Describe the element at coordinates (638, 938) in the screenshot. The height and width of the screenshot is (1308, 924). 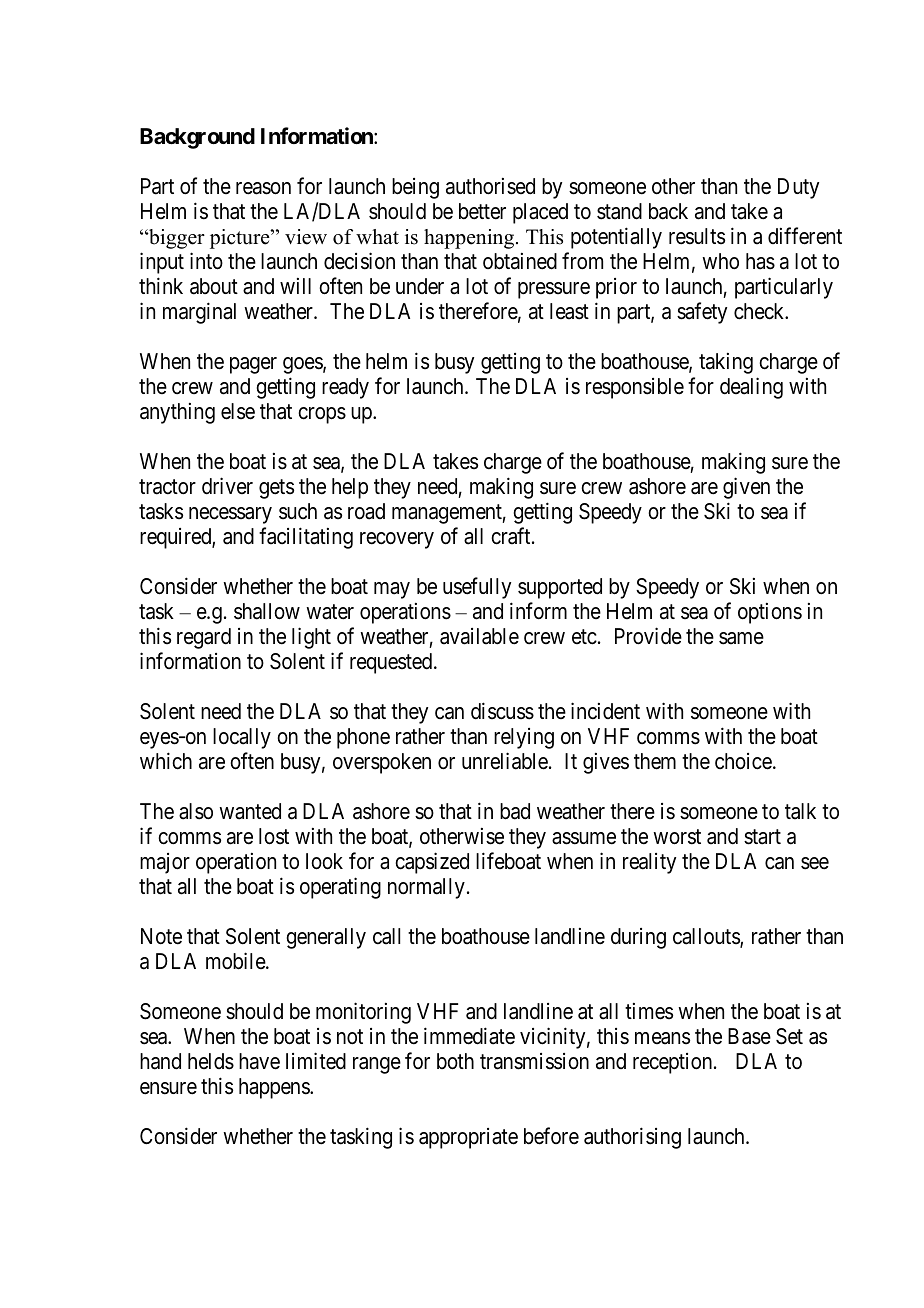
I see `during` at that location.
